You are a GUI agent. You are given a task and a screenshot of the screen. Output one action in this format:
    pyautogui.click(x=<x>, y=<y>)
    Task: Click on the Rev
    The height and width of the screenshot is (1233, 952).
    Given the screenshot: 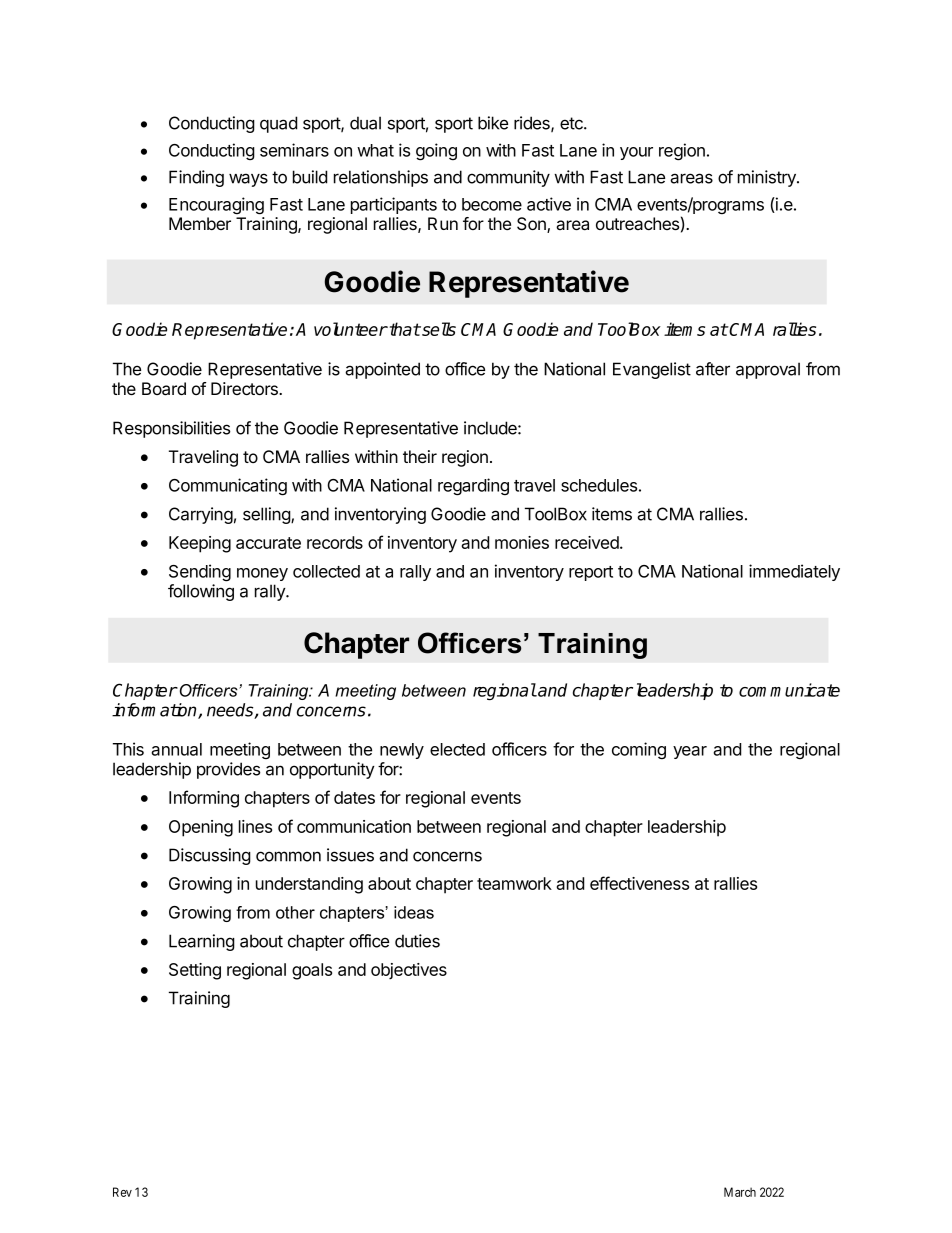 What is the action you would take?
    pyautogui.click(x=122, y=1192)
